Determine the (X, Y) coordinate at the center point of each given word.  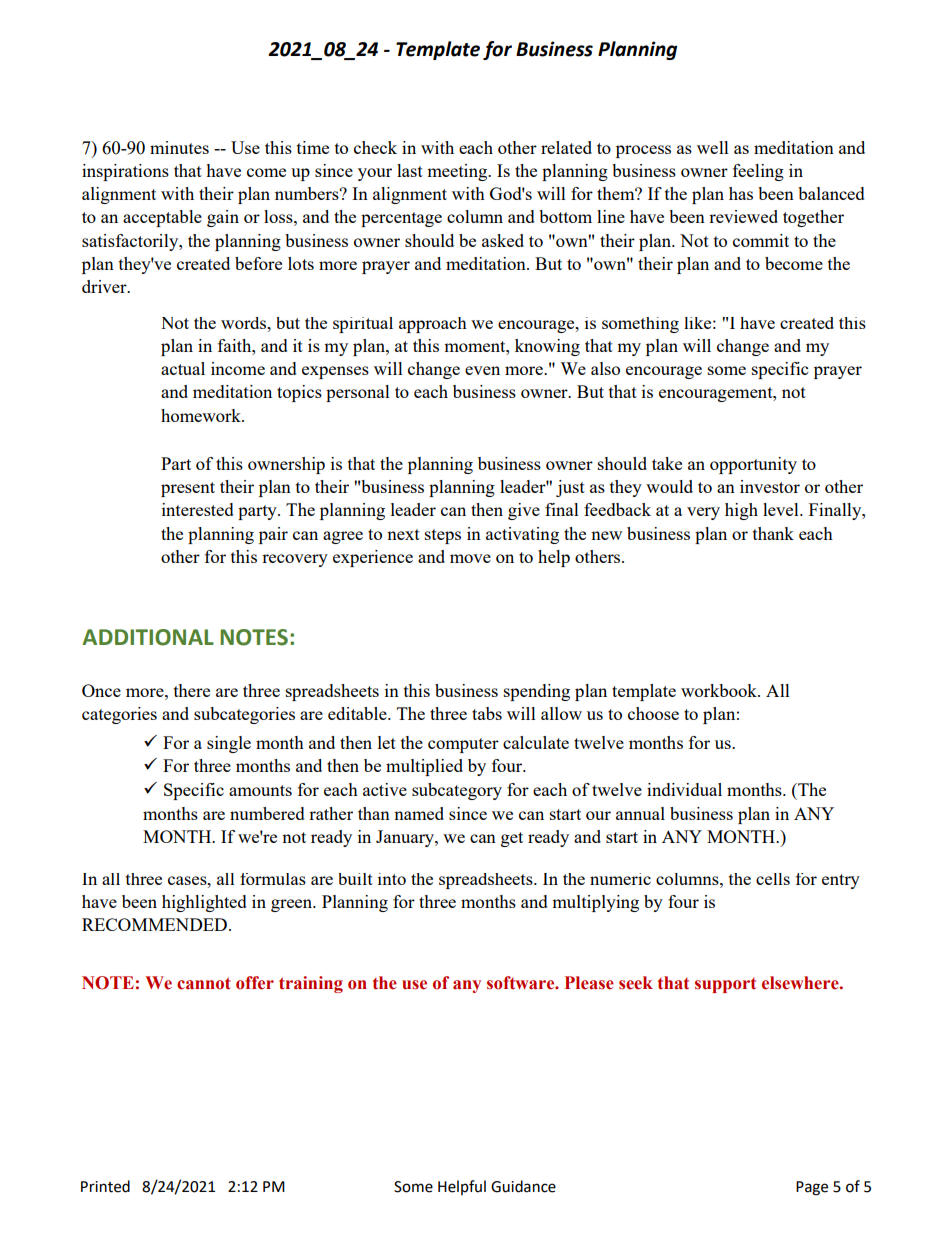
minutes (179, 147)
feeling (758, 172)
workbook (720, 690)
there (192, 690)
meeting (458, 172)
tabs (487, 713)
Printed (105, 1186)
